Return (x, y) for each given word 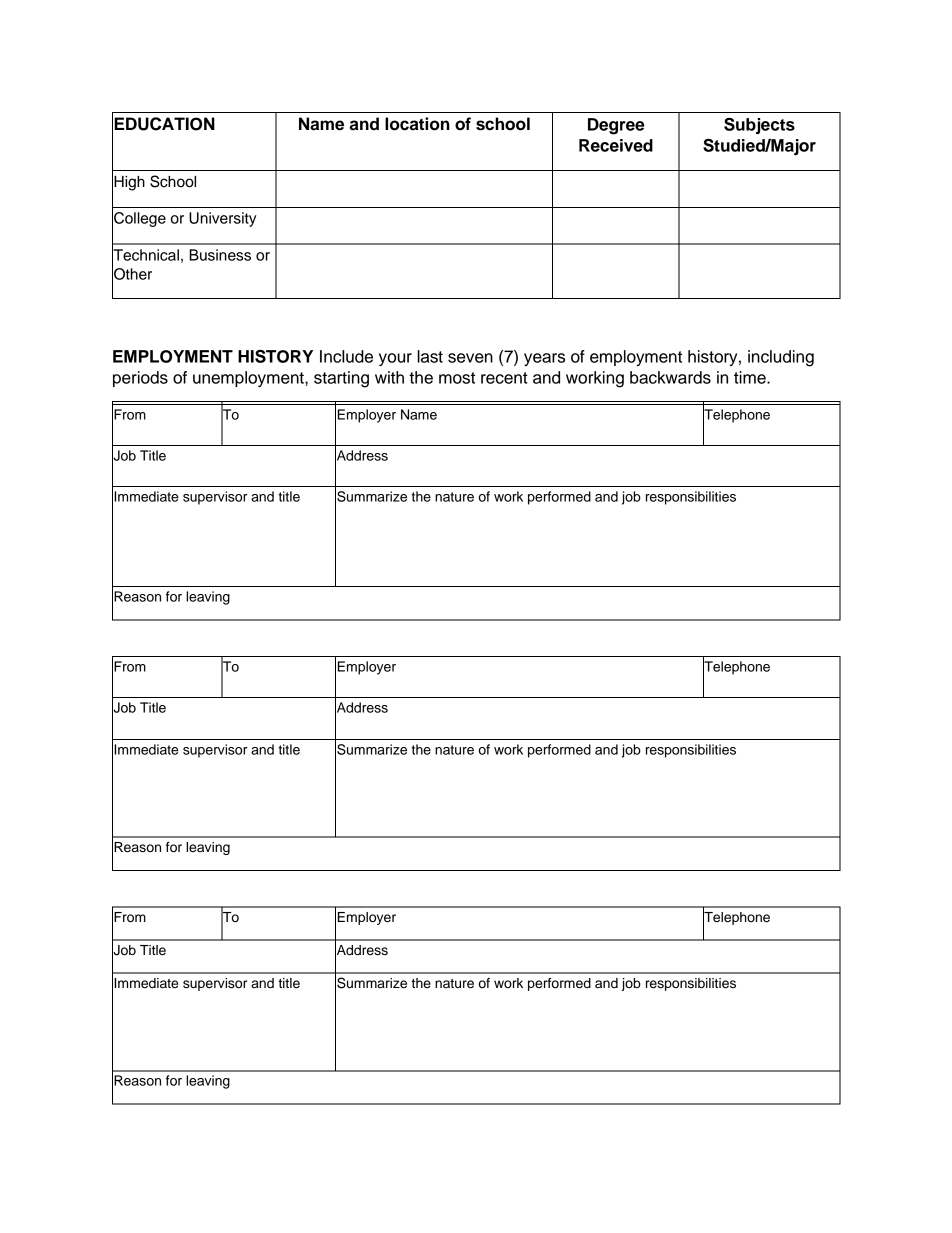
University (222, 219)
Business (220, 255)
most (457, 378)
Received (616, 145)
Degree (616, 126)
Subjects (759, 126)
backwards (670, 377)
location (417, 124)
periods (140, 379)
